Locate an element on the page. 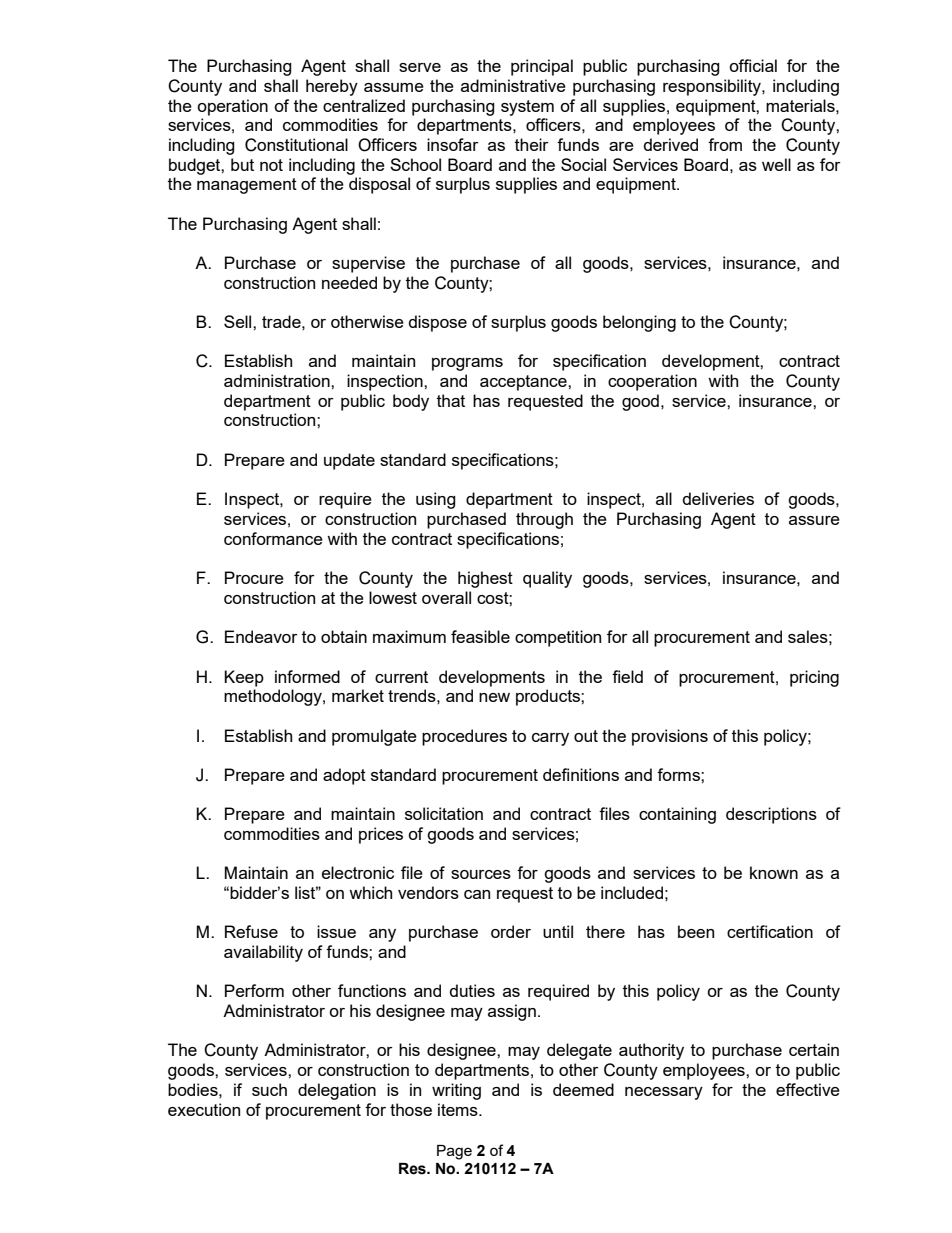 The image size is (952, 1233). deliveries is located at coordinates (718, 498).
